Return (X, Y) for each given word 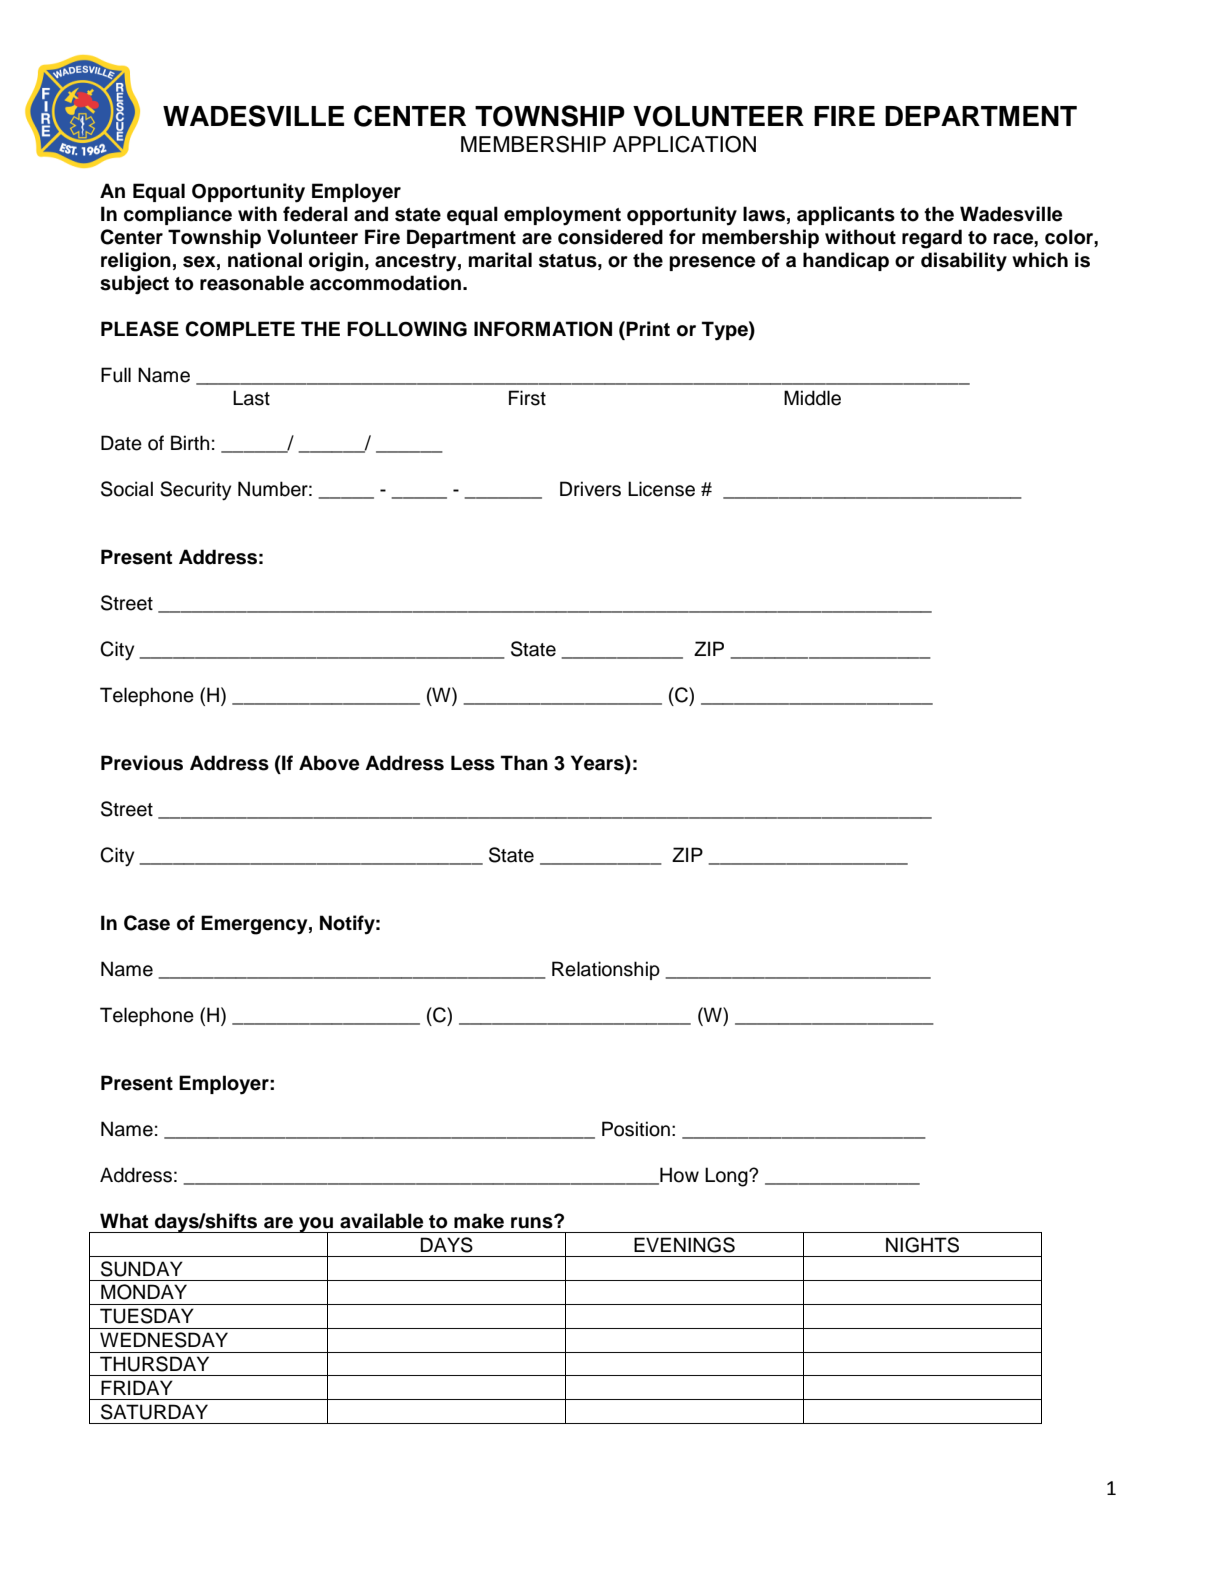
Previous (142, 763)
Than (524, 763)
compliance (178, 215)
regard (932, 239)
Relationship (606, 970)
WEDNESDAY (164, 1340)
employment (562, 216)
